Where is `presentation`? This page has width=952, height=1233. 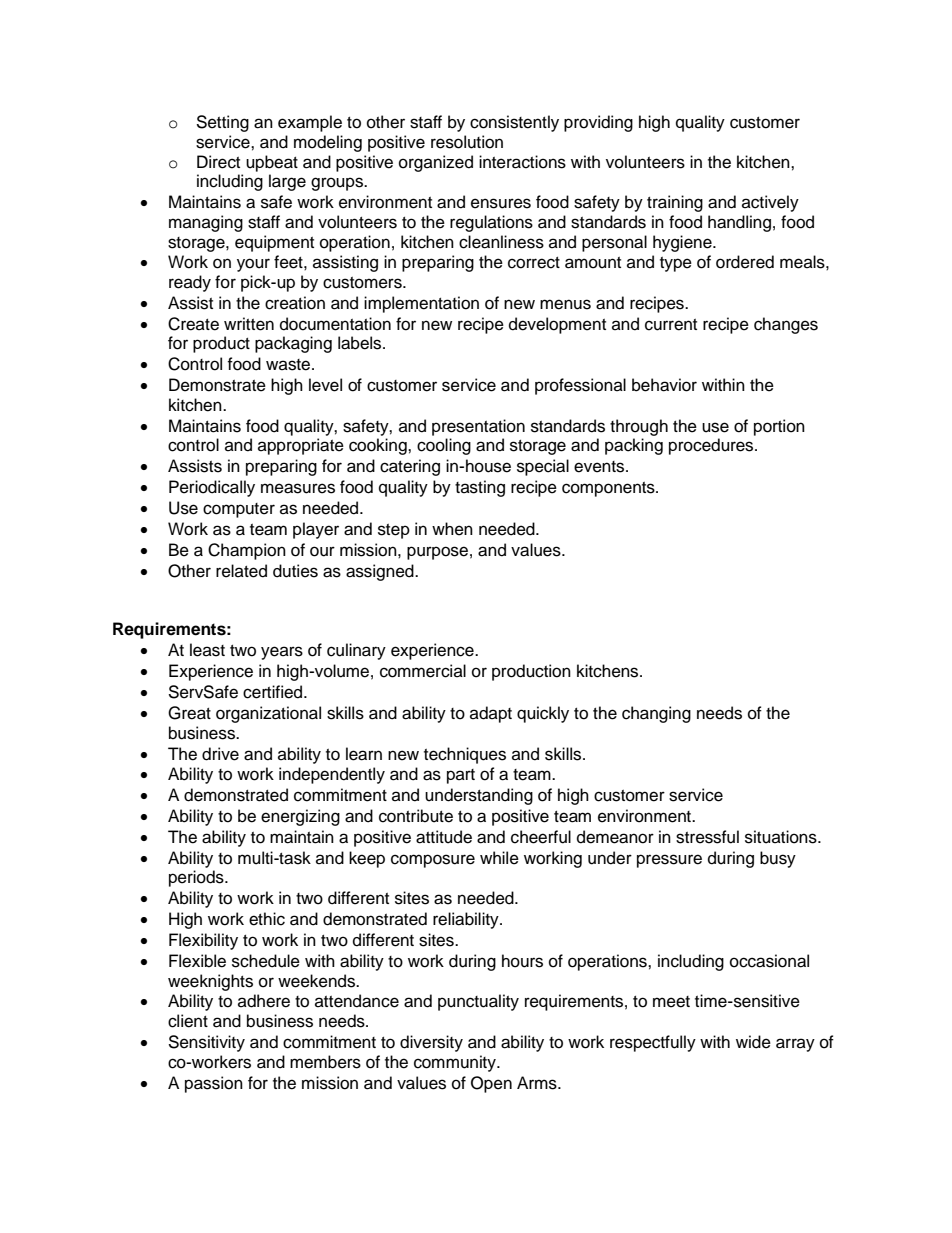 presentation is located at coordinates (478, 427).
